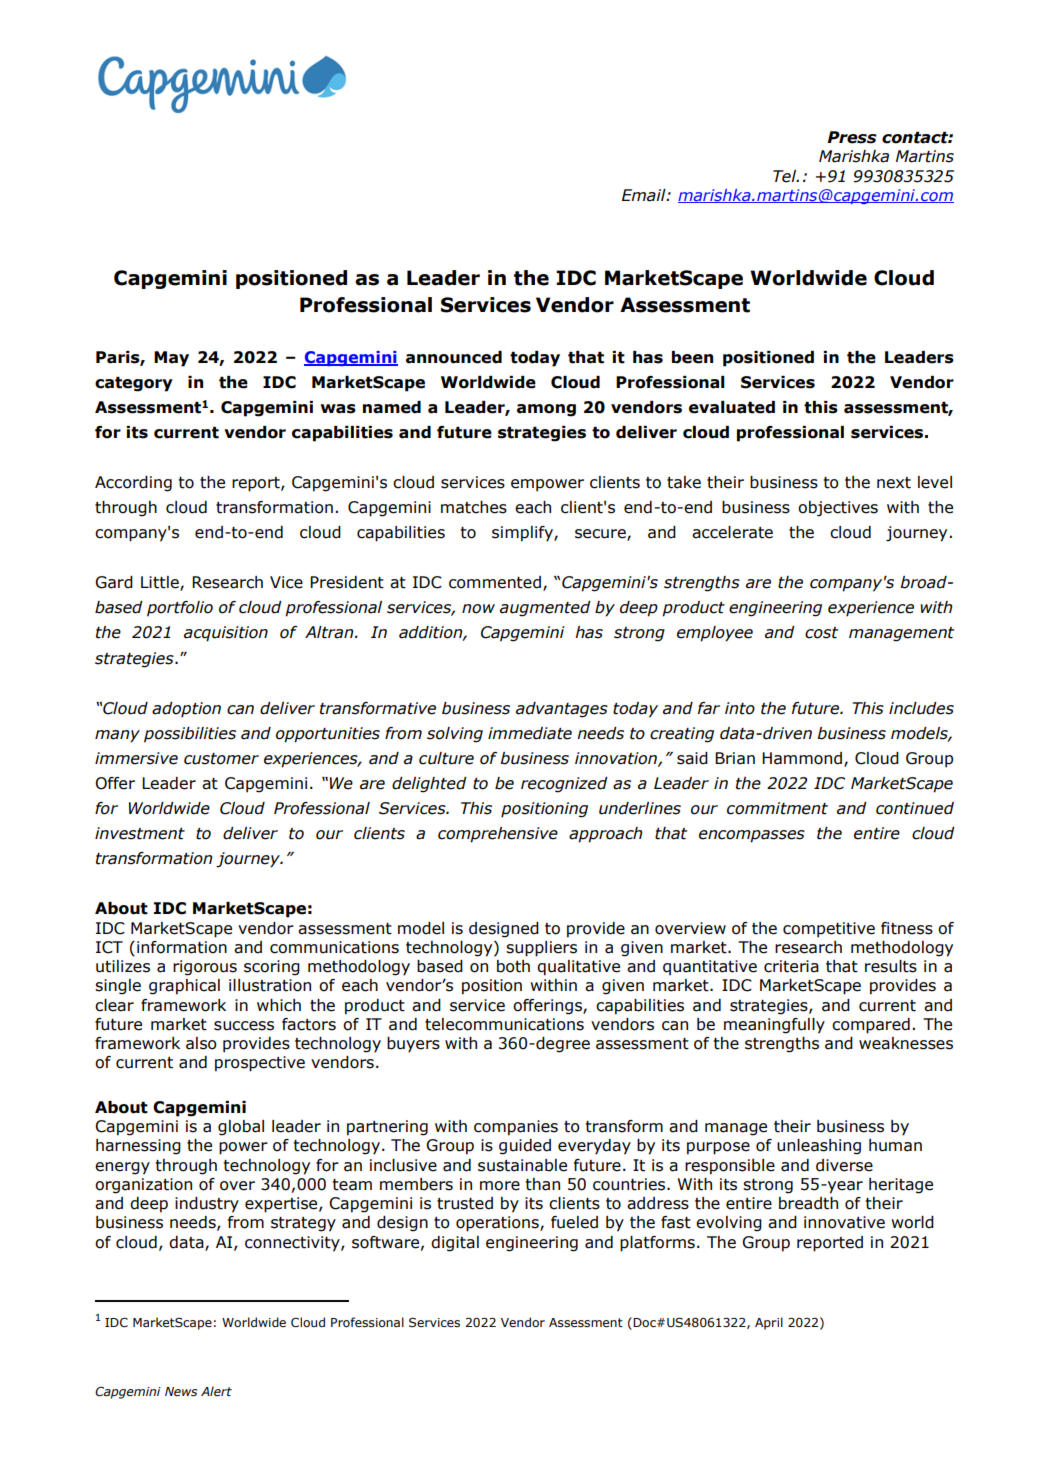 The image size is (1049, 1484). Describe the element at coordinates (221, 759) in the screenshot. I see `customer` at that location.
